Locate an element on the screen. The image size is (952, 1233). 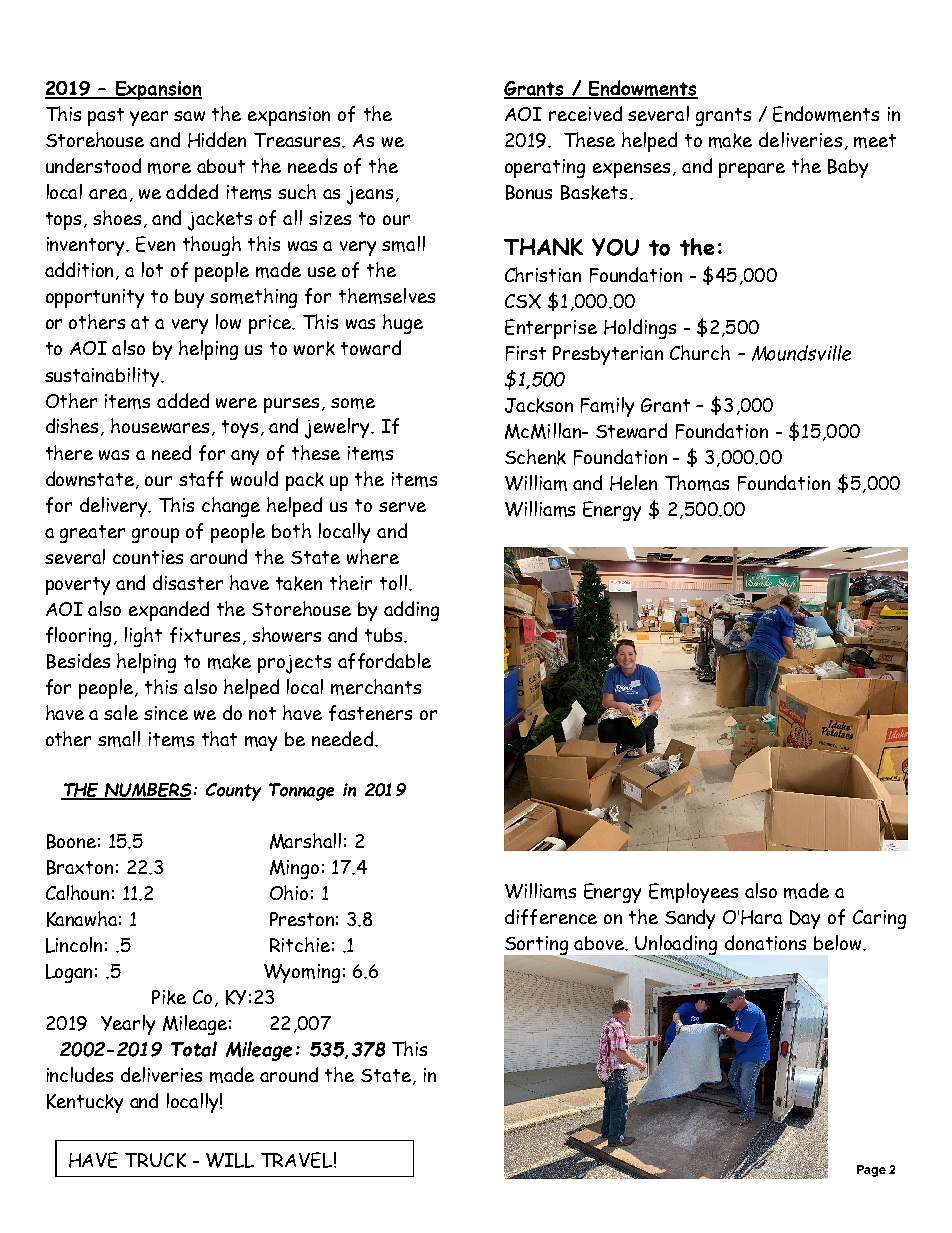
difference is located at coordinates (551, 917).
